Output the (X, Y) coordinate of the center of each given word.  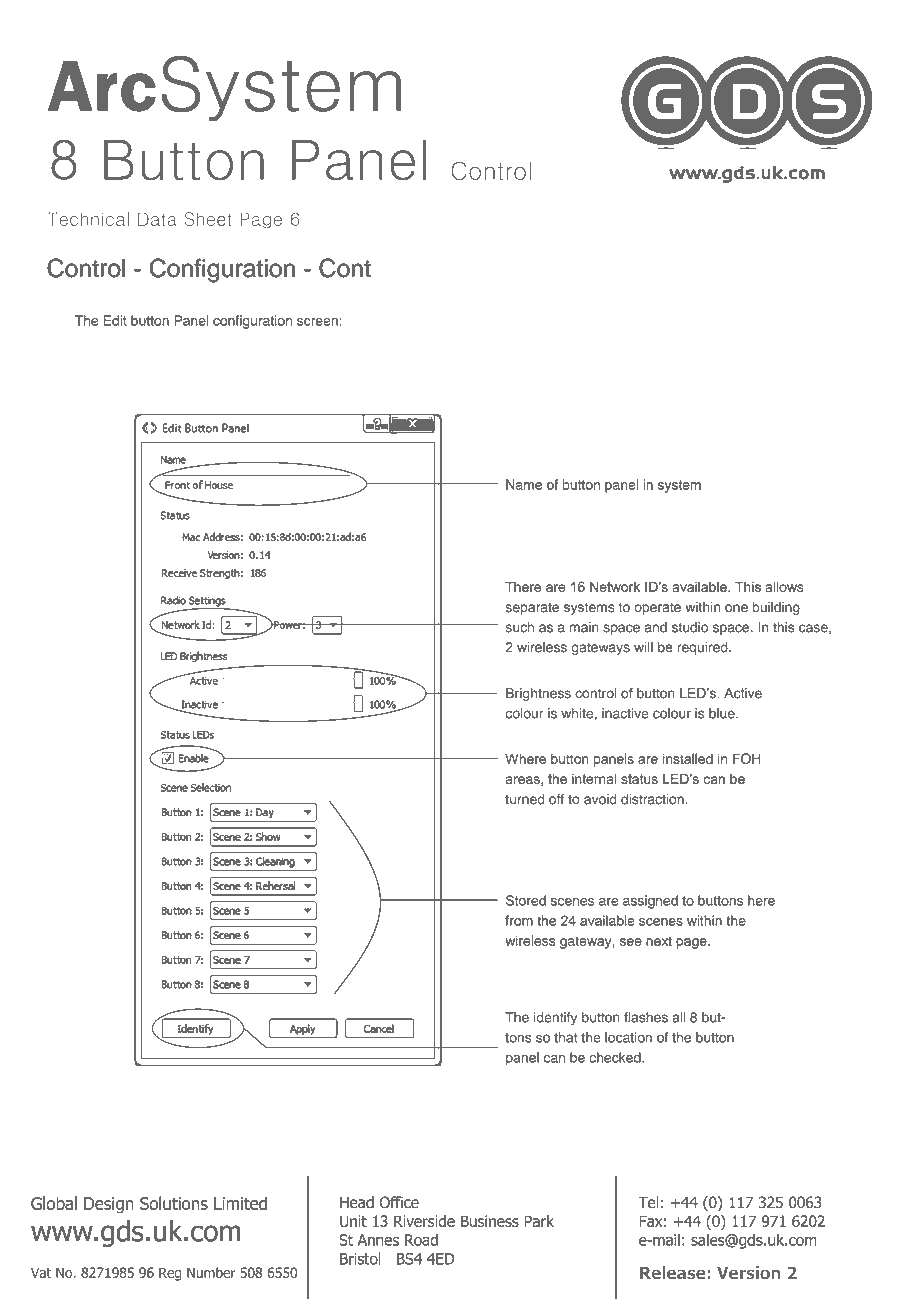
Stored (526, 900)
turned (525, 799)
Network (615, 586)
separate (532, 609)
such (520, 627)
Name (524, 484)
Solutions (174, 1203)
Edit (115, 320)
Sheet (208, 219)
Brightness (538, 694)
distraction (653, 799)
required (703, 648)
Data (157, 219)
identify (555, 1018)
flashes (646, 1017)
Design (109, 1205)
